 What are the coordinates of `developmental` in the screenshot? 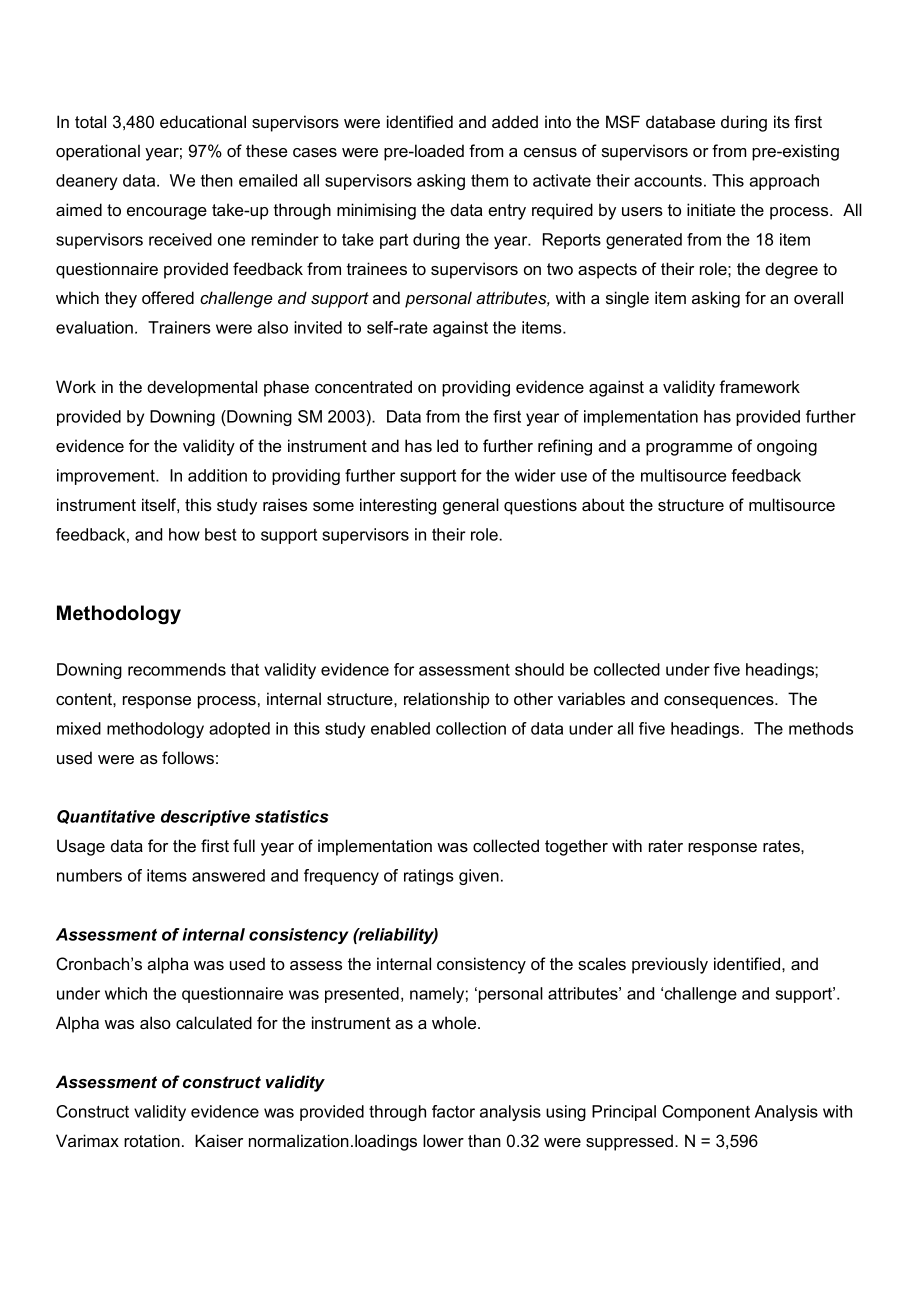 It's located at (202, 388).
